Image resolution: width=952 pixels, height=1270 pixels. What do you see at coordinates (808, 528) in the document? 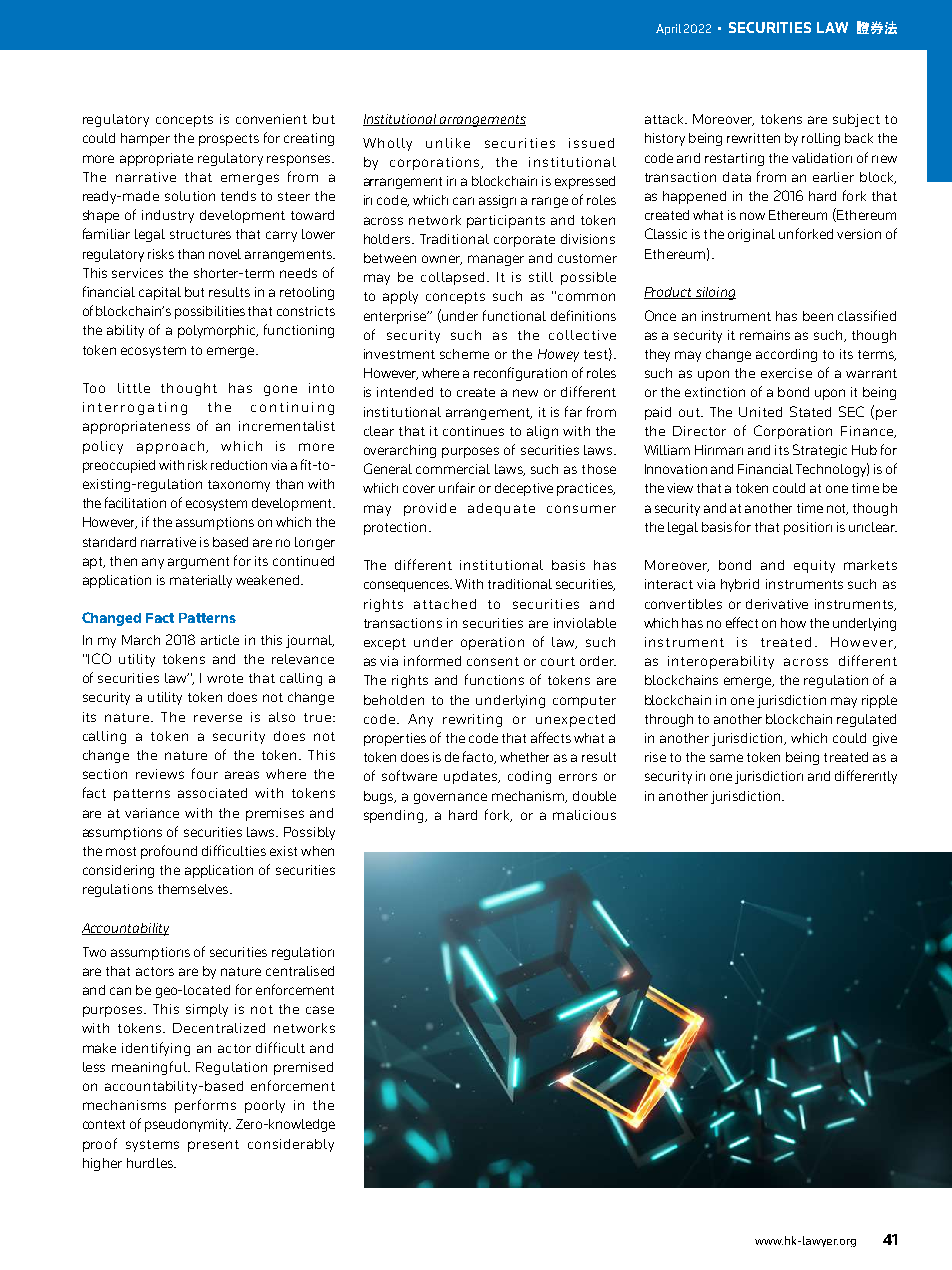
I see `position` at bounding box center [808, 528].
